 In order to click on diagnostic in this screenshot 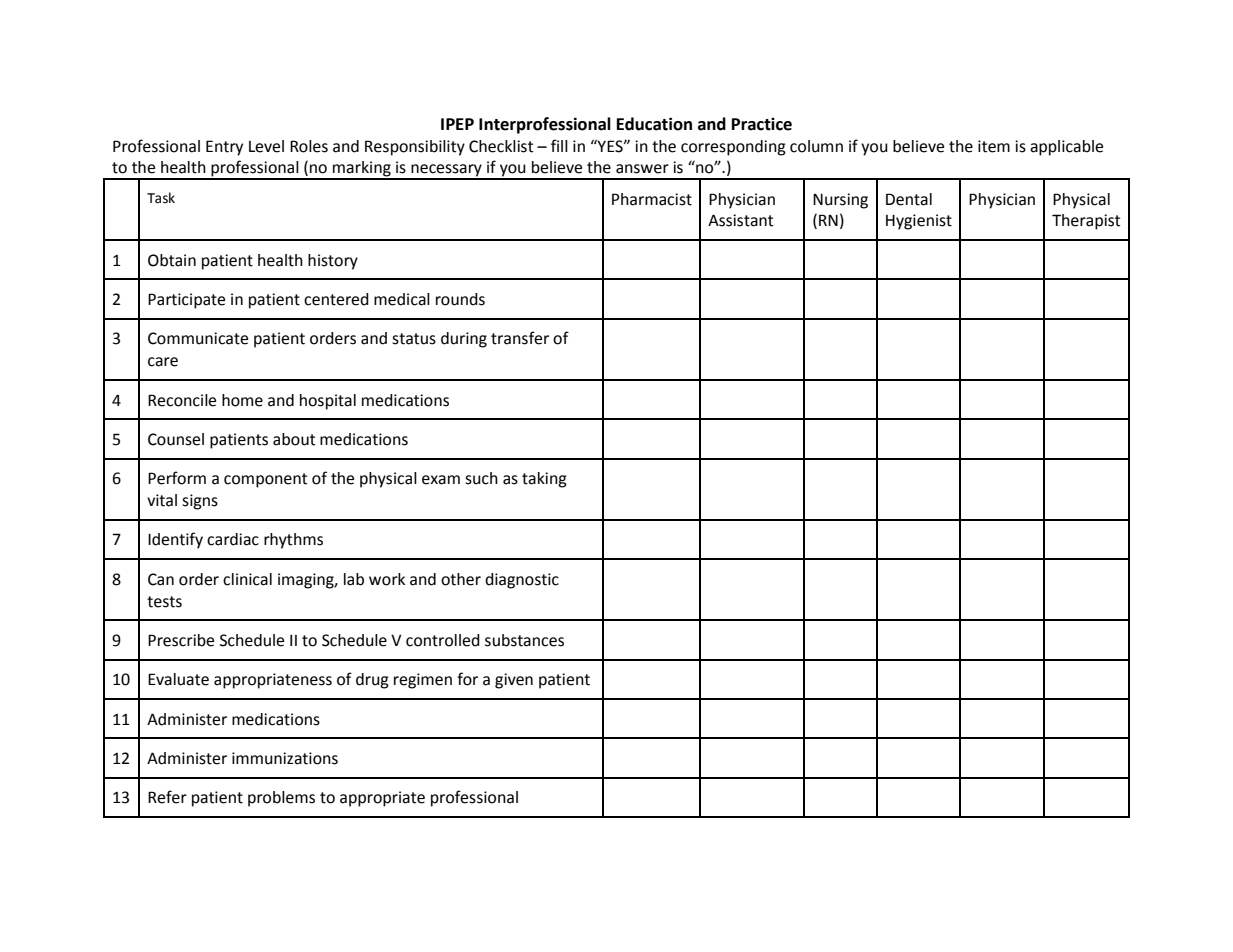, I will do `click(522, 581)`.
